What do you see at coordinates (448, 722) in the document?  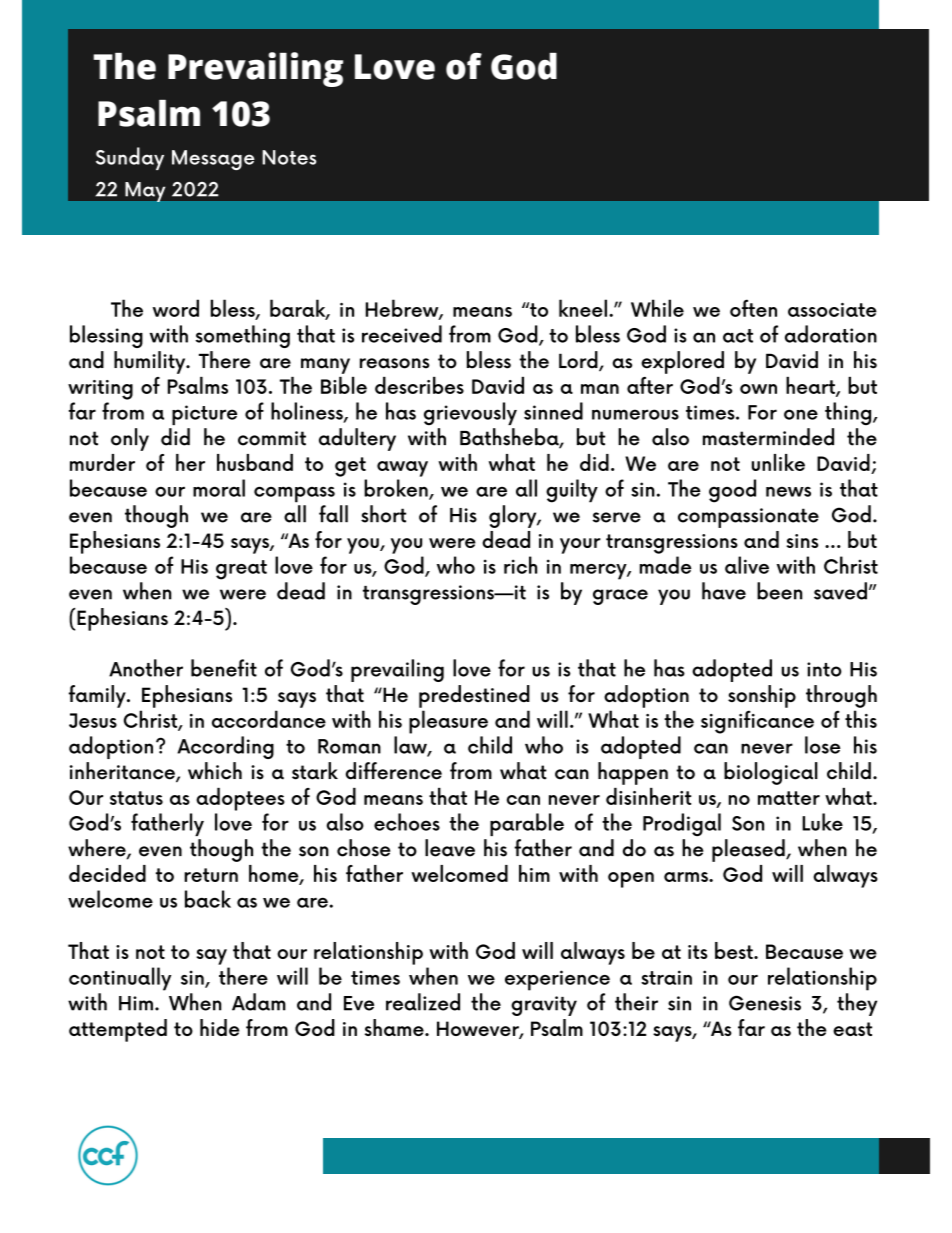 I see `pleasure` at bounding box center [448, 722].
